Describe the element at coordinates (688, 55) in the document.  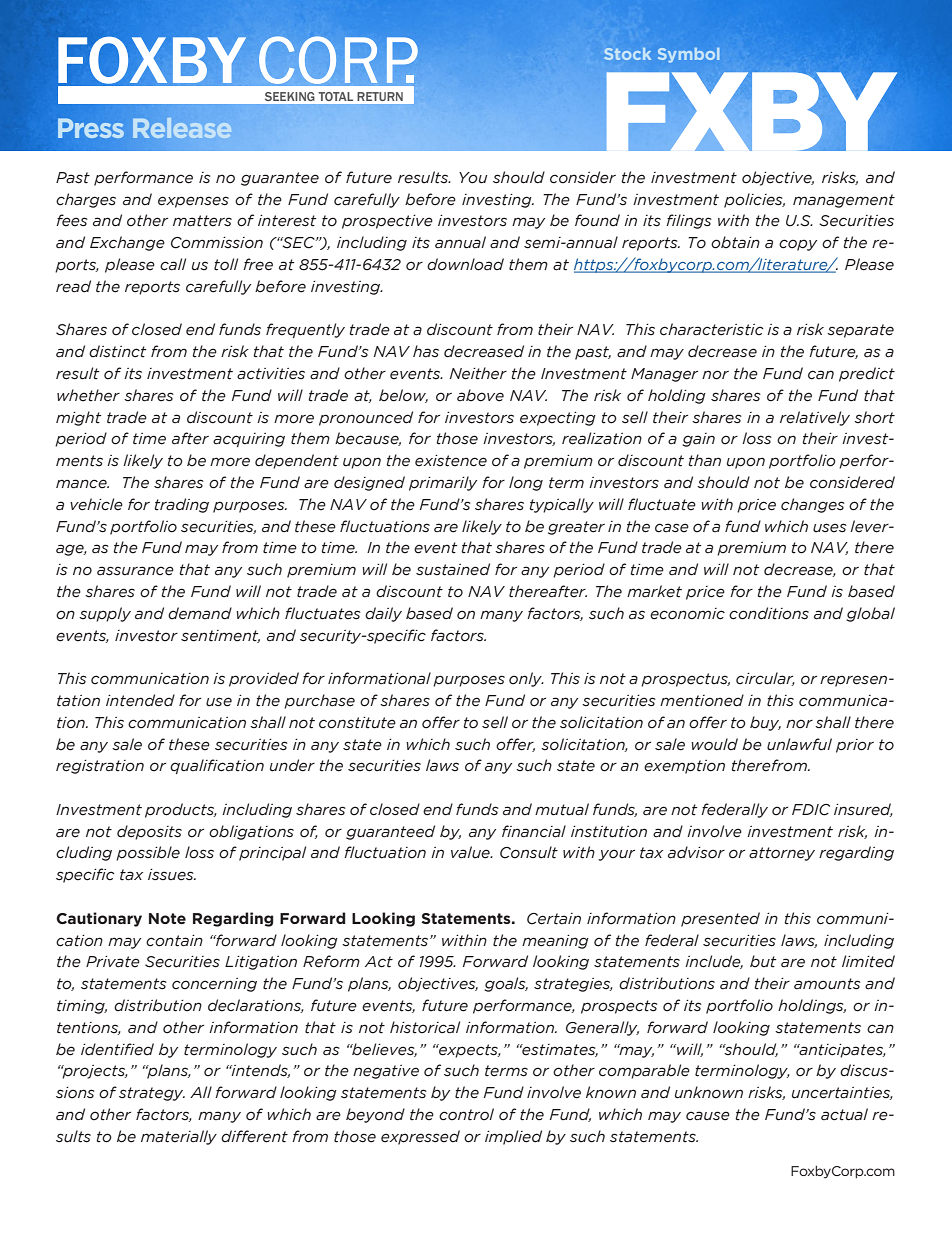
I see `Symbol` at that location.
